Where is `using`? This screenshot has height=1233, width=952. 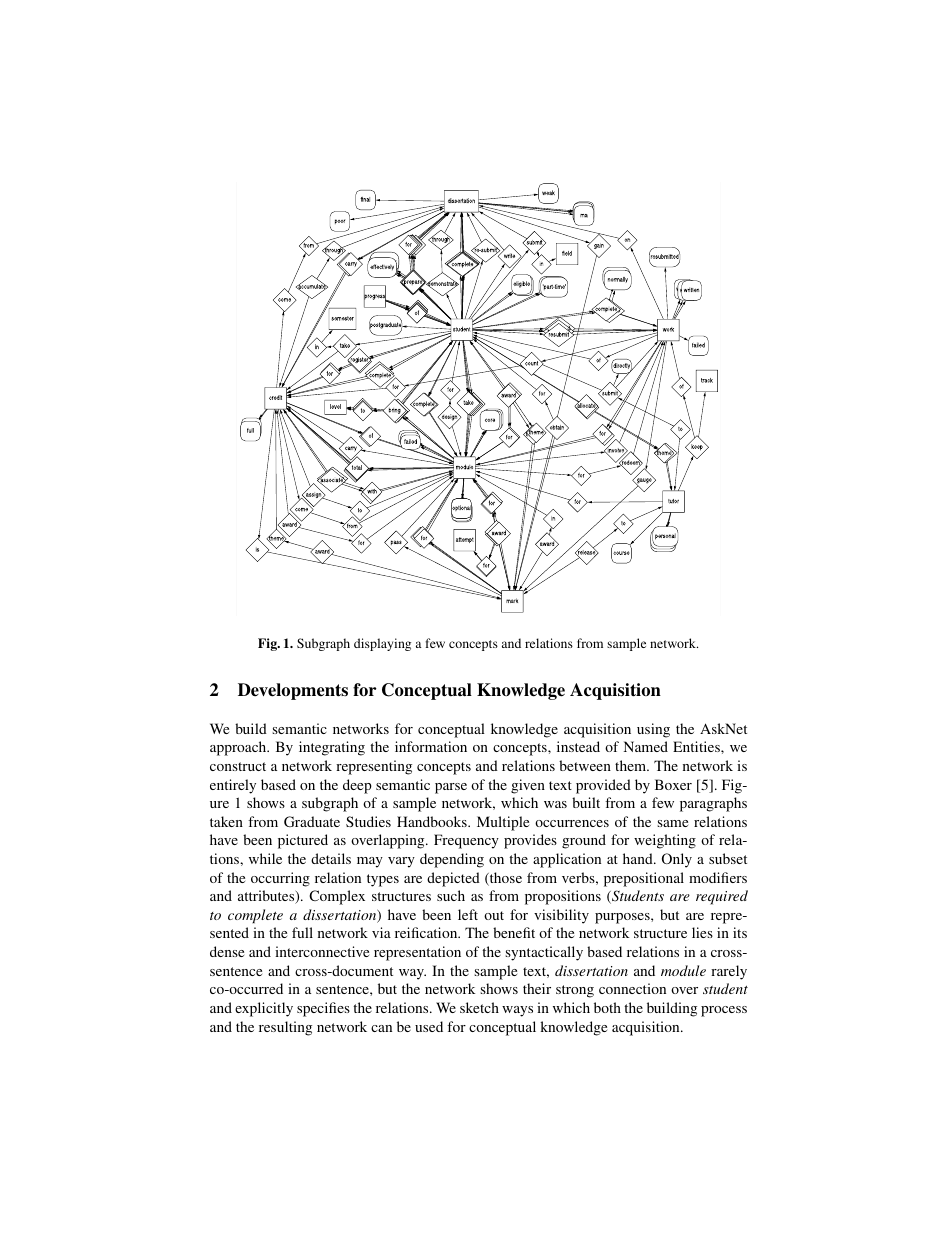 using is located at coordinates (653, 730).
